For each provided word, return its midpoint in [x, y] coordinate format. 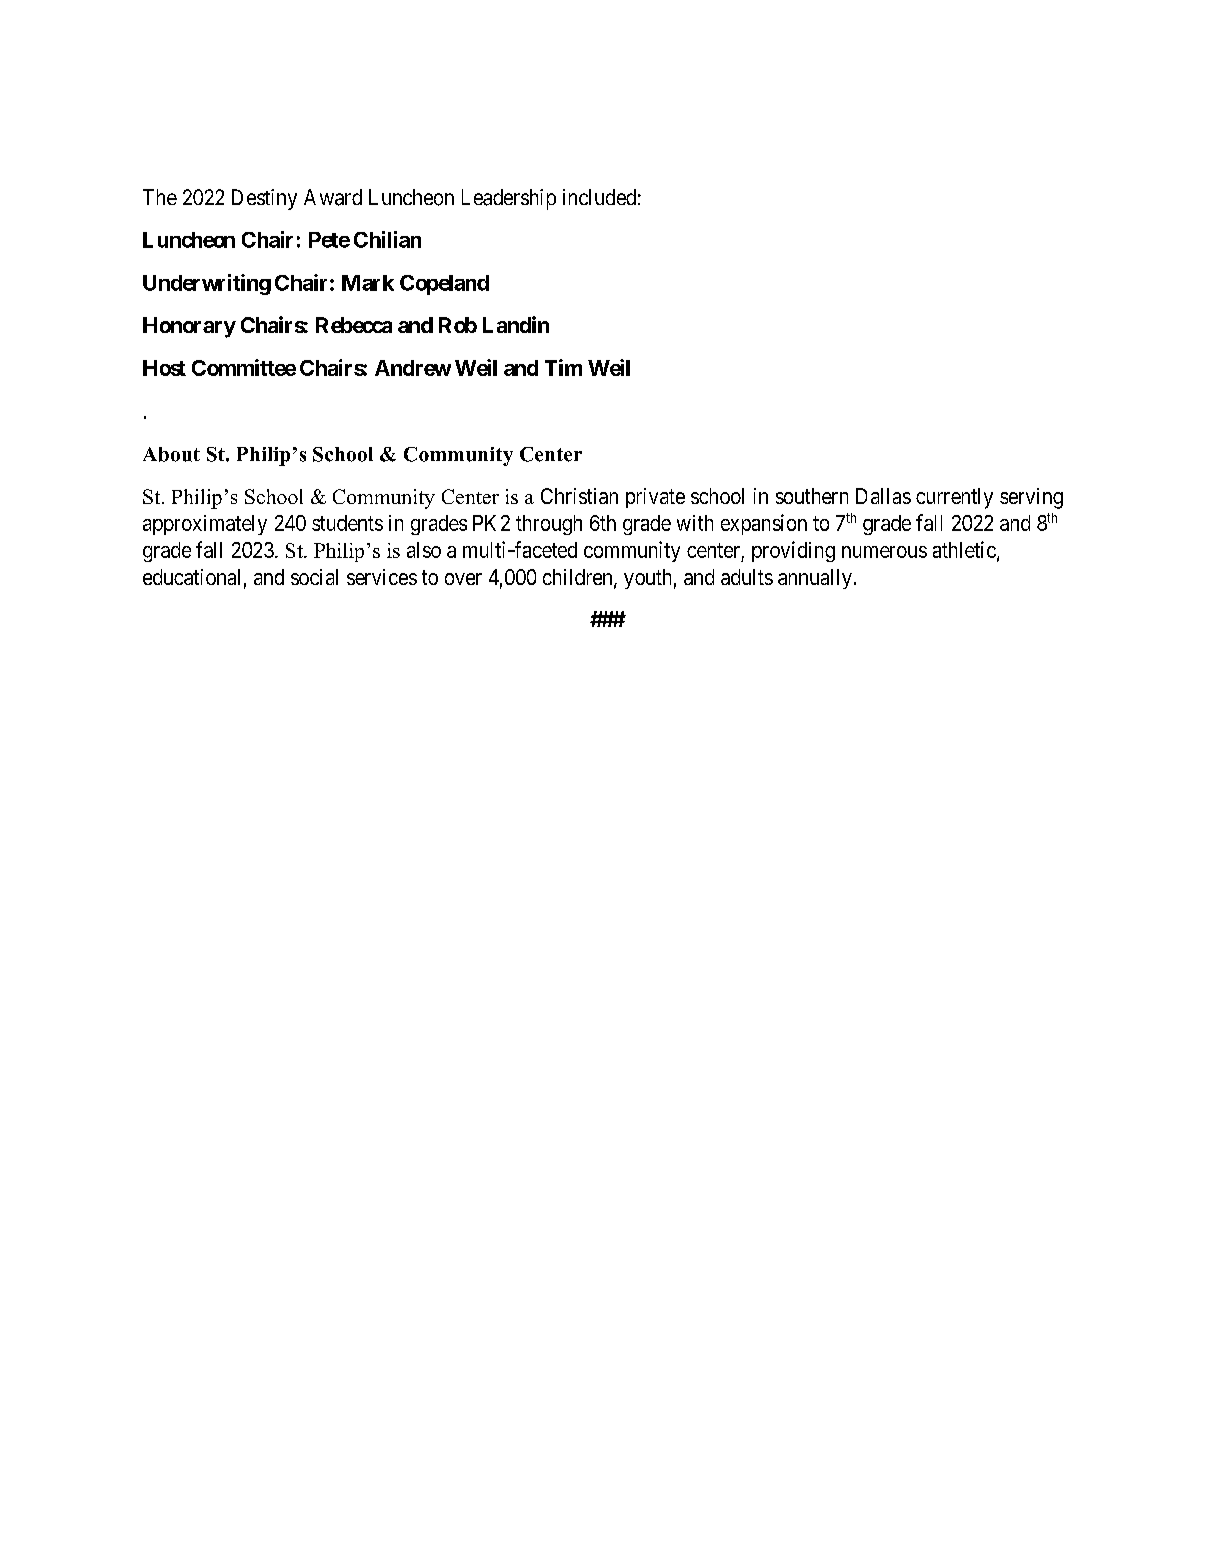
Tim [563, 367]
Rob [458, 325]
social [314, 577]
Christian [579, 496]
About [171, 454]
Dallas [883, 496]
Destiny [264, 199]
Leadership [509, 199]
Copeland [444, 285]
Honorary [189, 327]
